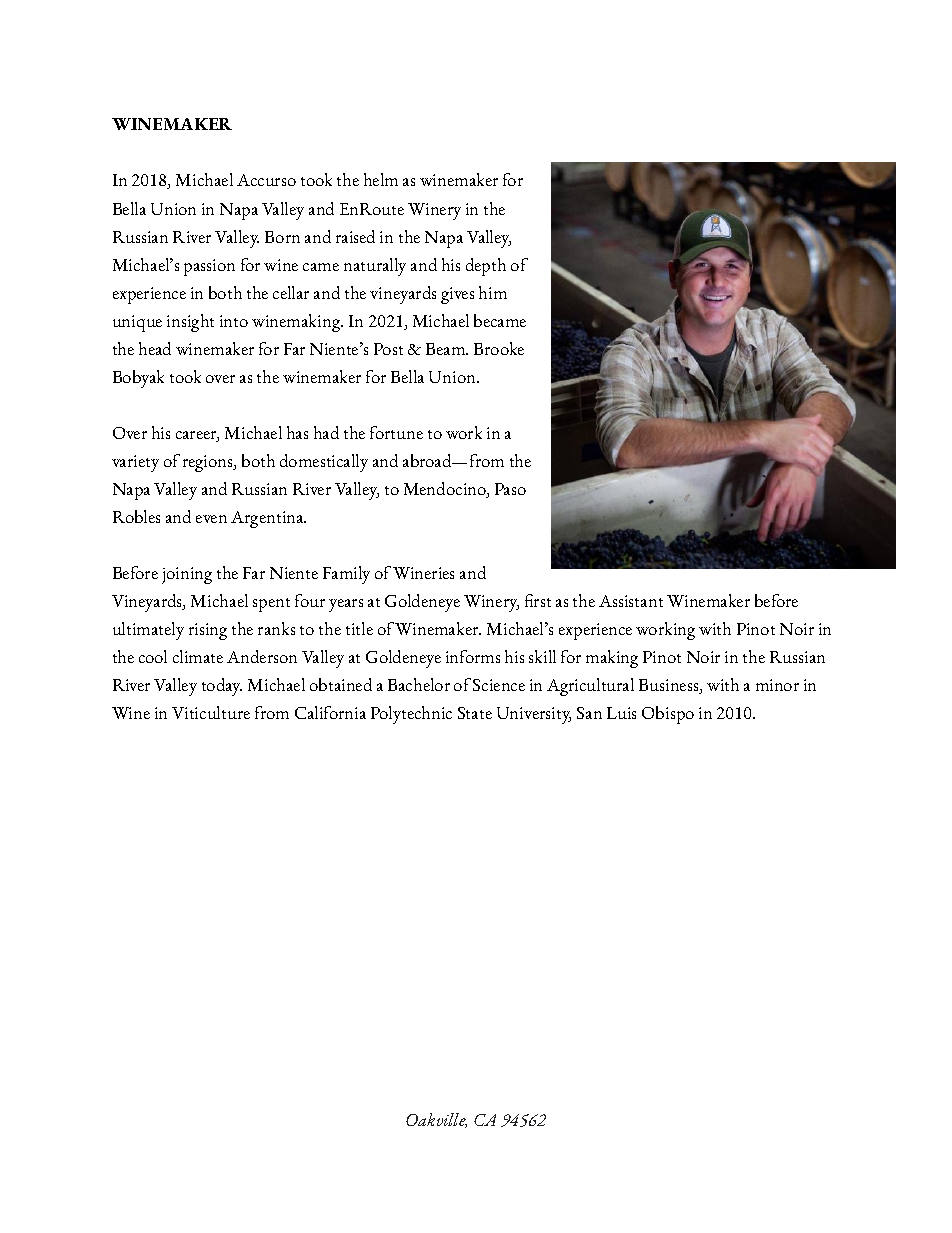 This screenshot has width=952, height=1233. I want to click on Viticulture, so click(211, 712).
